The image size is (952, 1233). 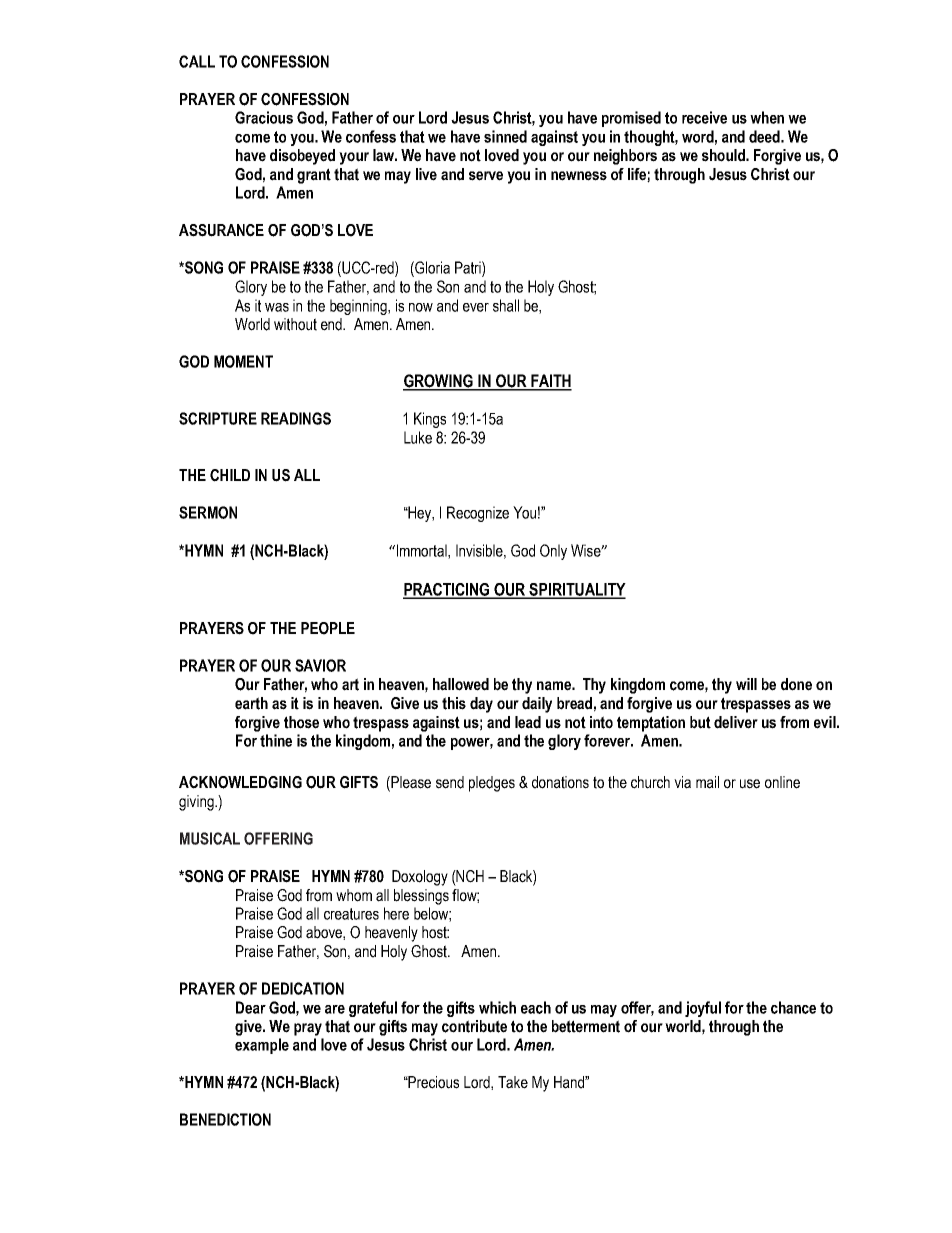 What do you see at coordinates (704, 117) in the screenshot?
I see `receive` at bounding box center [704, 117].
